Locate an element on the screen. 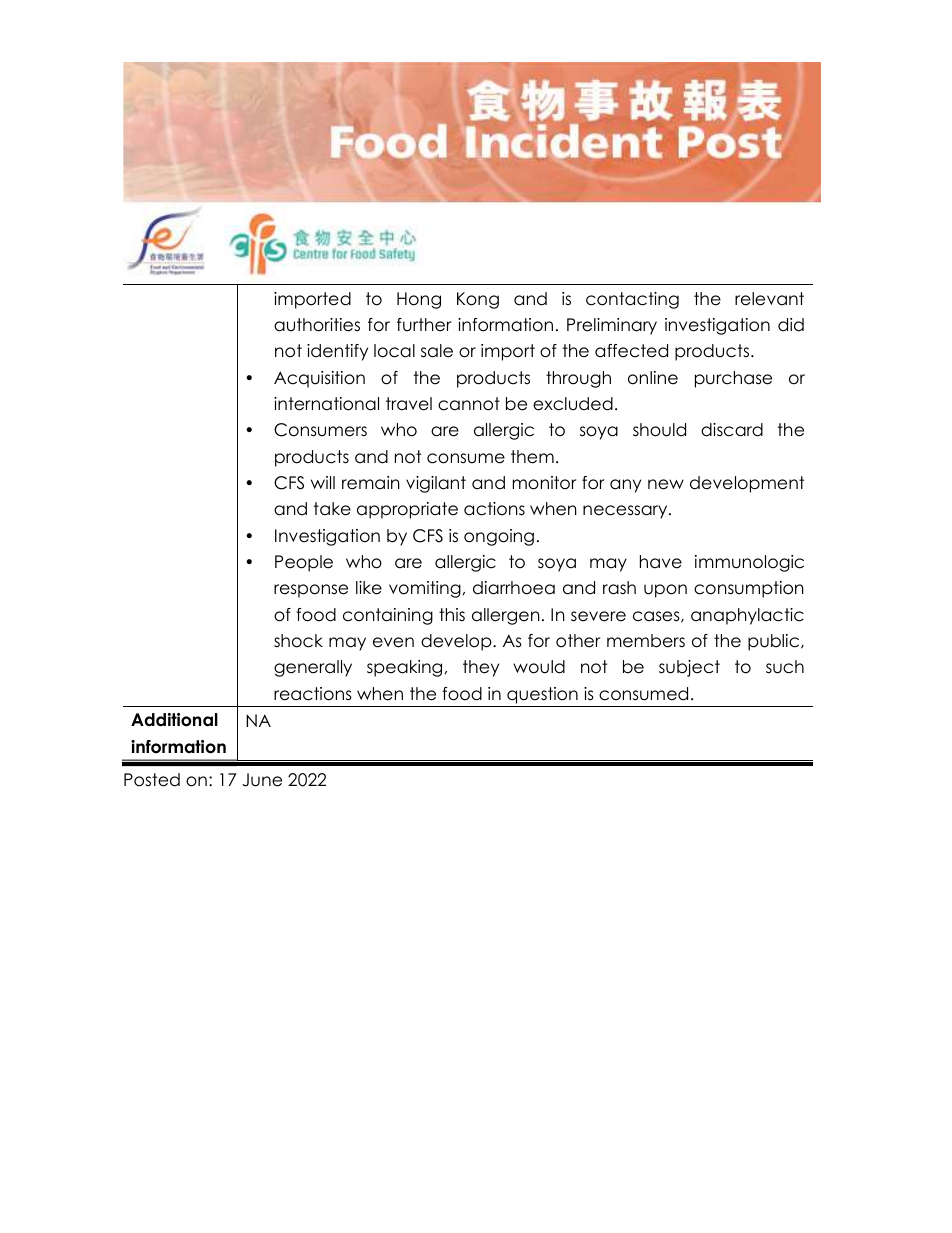 The image size is (952, 1233). immunologic is located at coordinates (749, 563).
